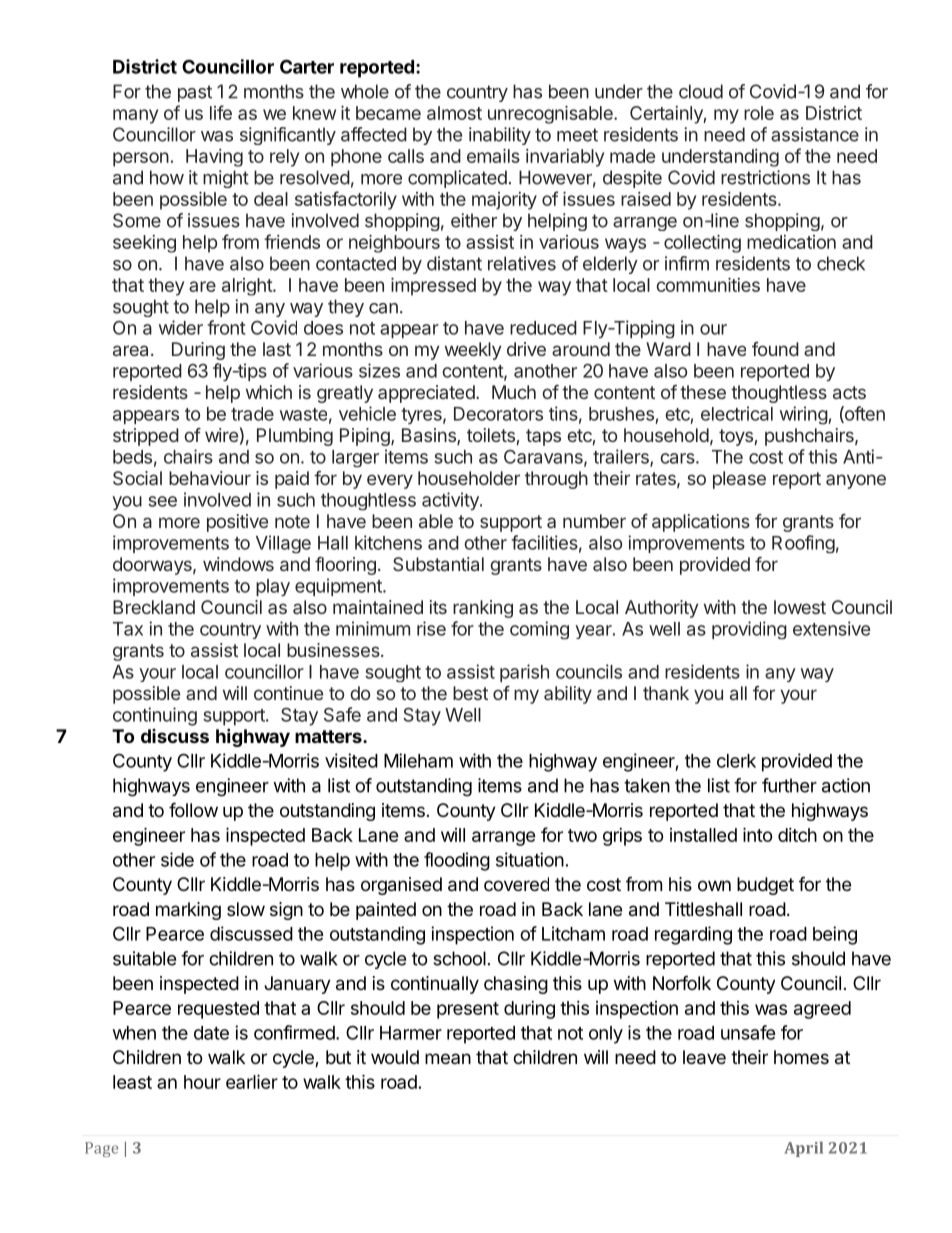 The image size is (952, 1233). Describe the element at coordinates (749, 630) in the screenshot. I see `providing` at that location.
